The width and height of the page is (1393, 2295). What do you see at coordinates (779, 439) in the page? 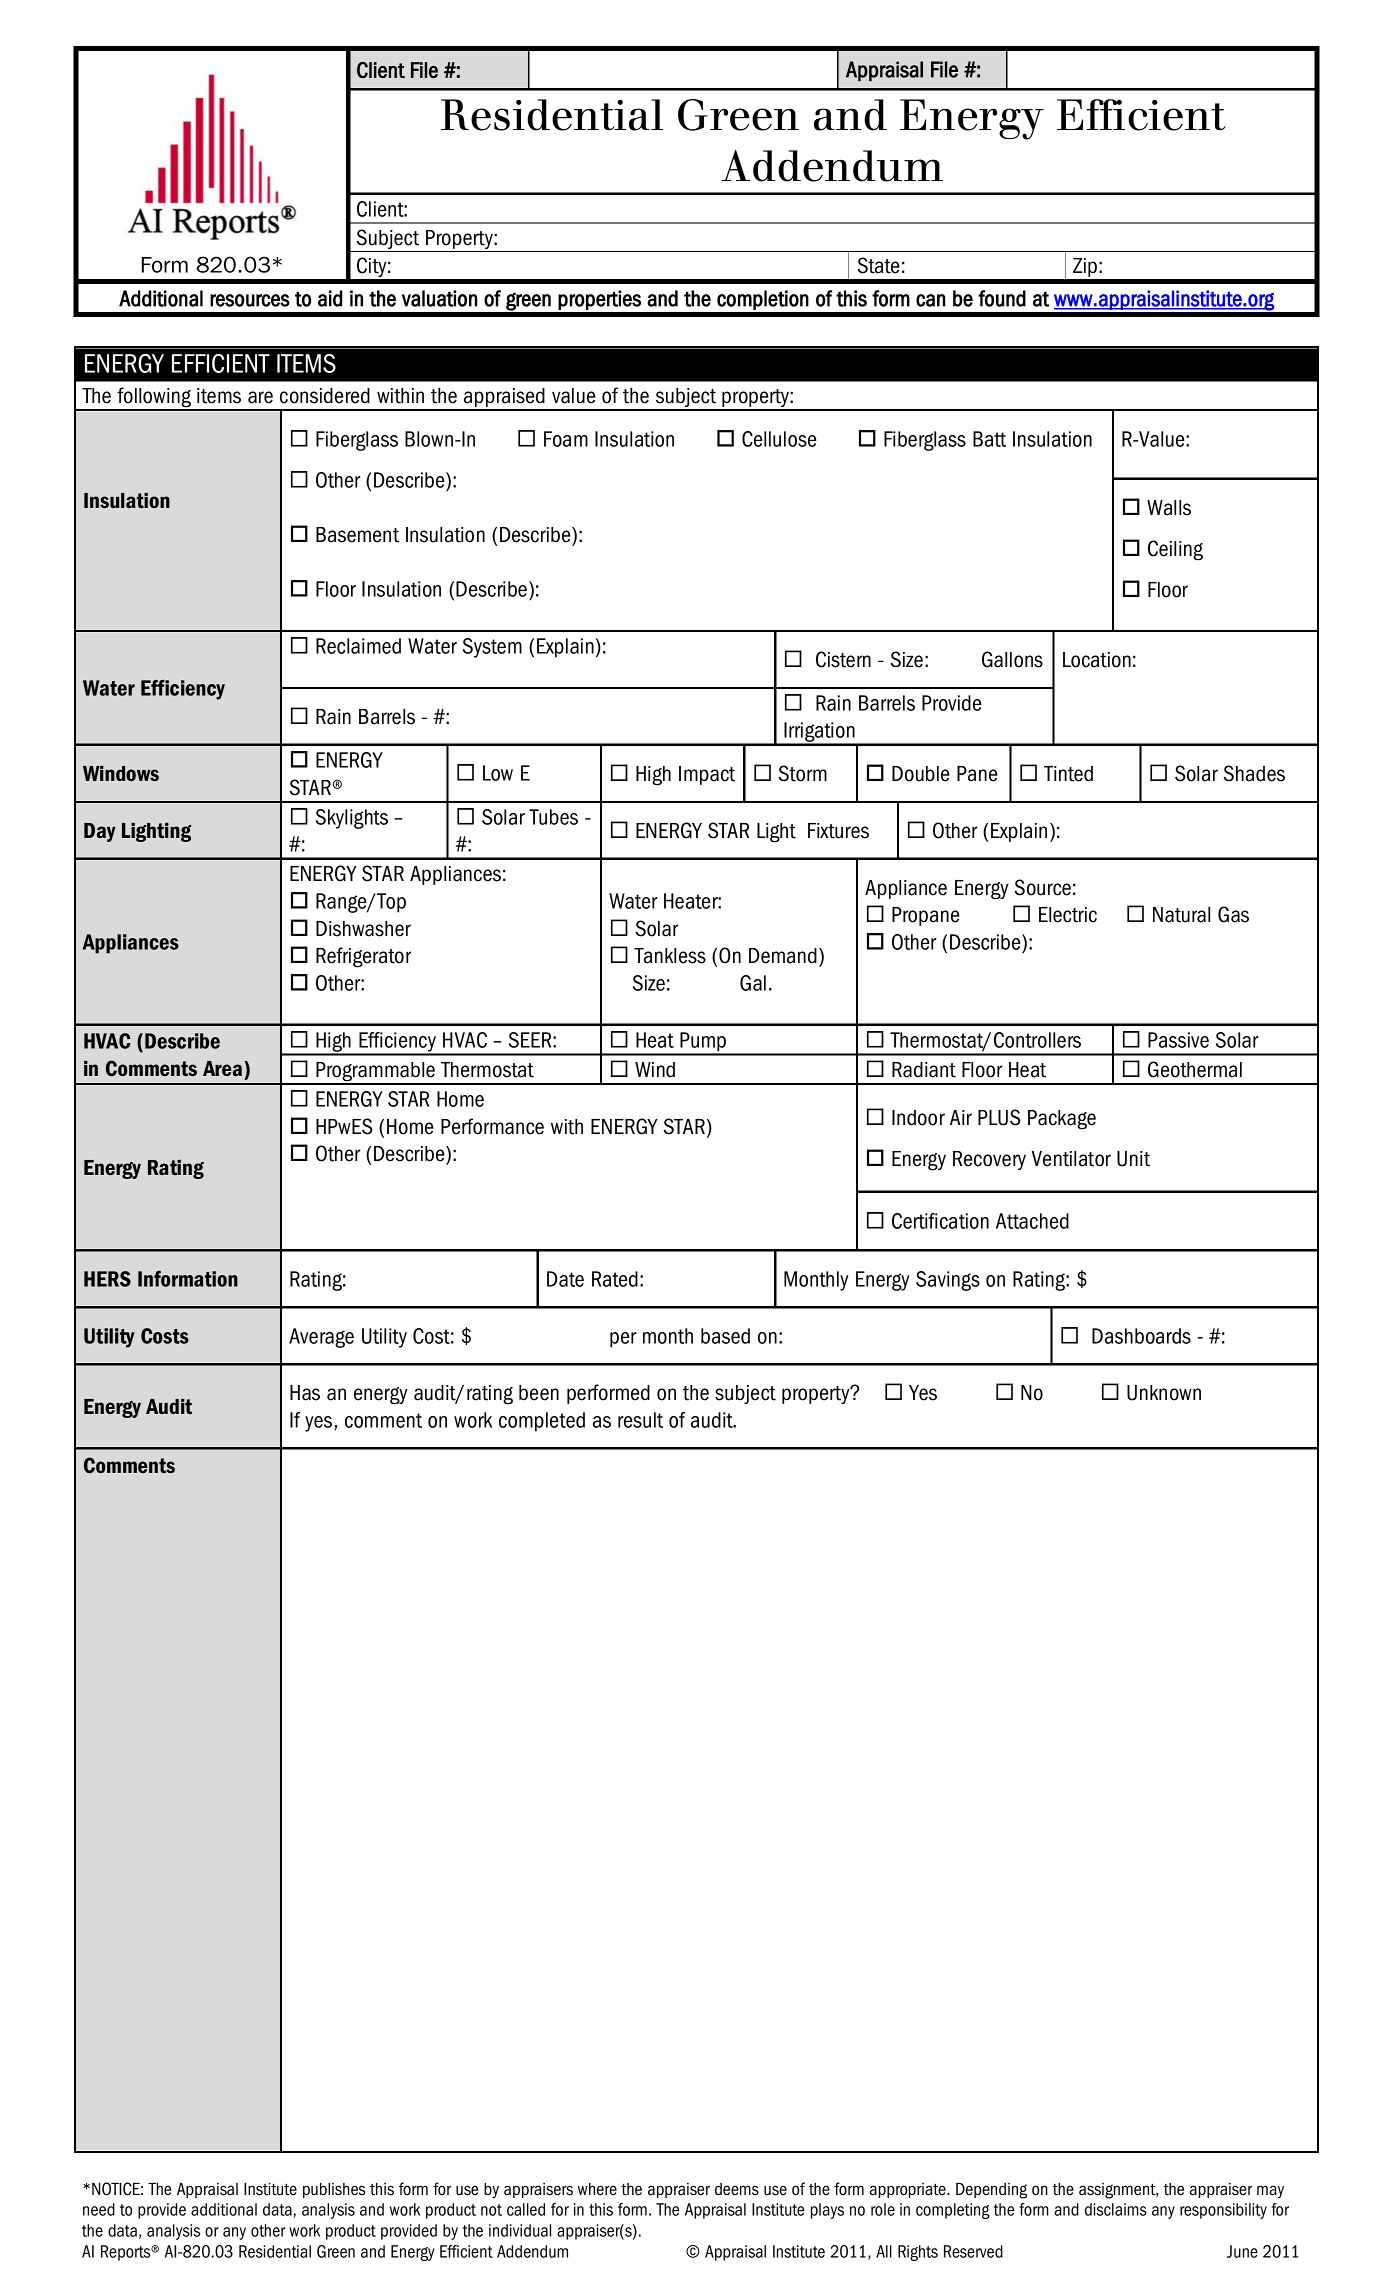
I see `Cellulose` at bounding box center [779, 439].
